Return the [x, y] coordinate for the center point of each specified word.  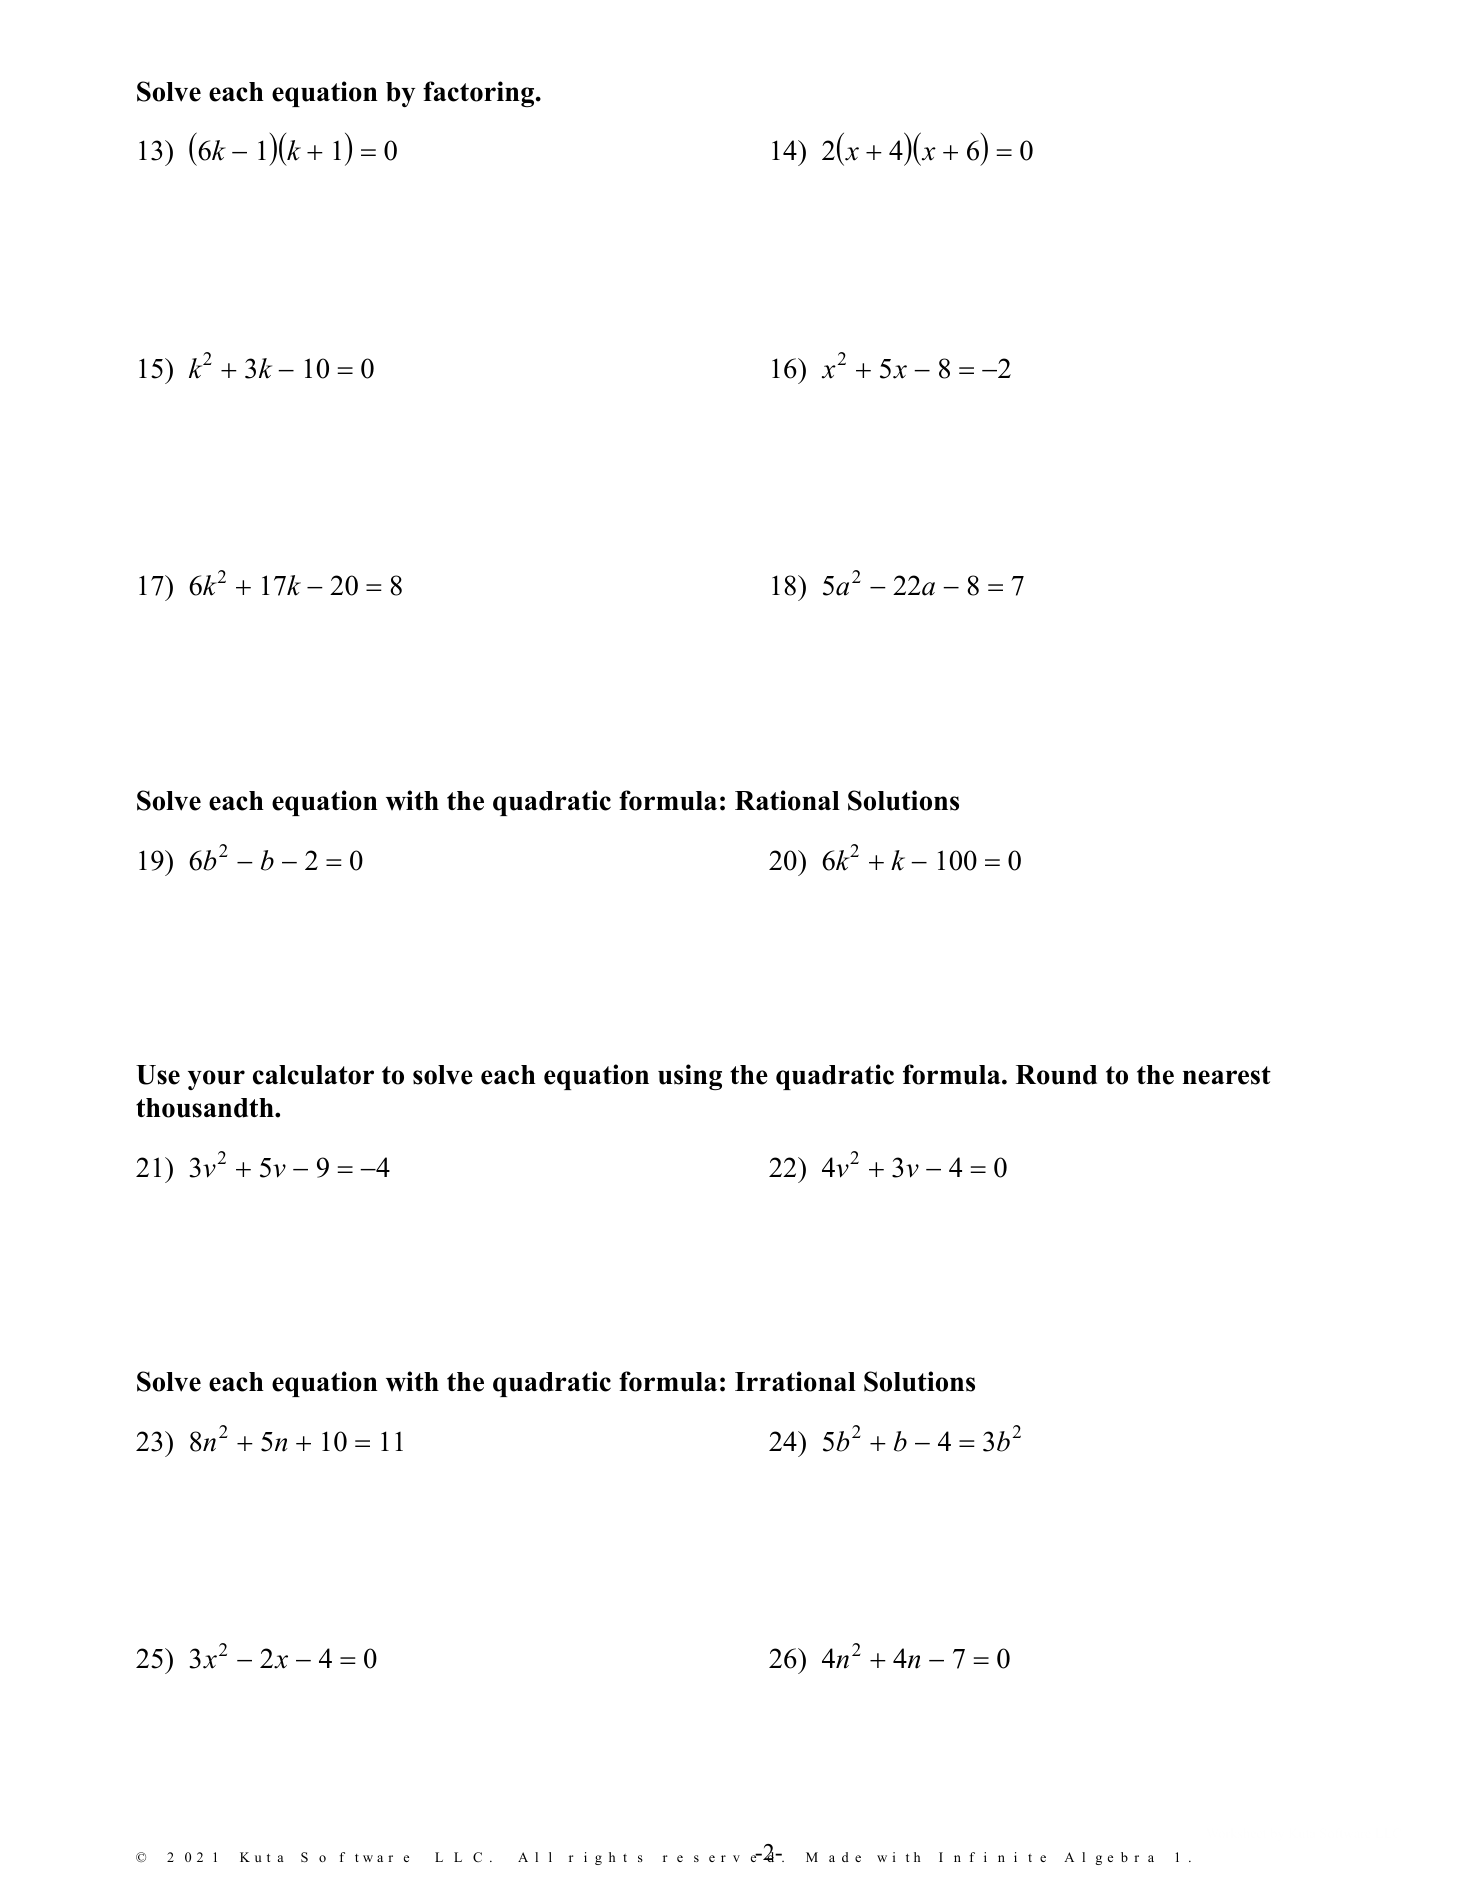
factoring [480, 94]
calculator [313, 1075]
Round [1056, 1075]
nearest [1227, 1075]
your [216, 1080]
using [690, 1077]
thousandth [206, 1108]
